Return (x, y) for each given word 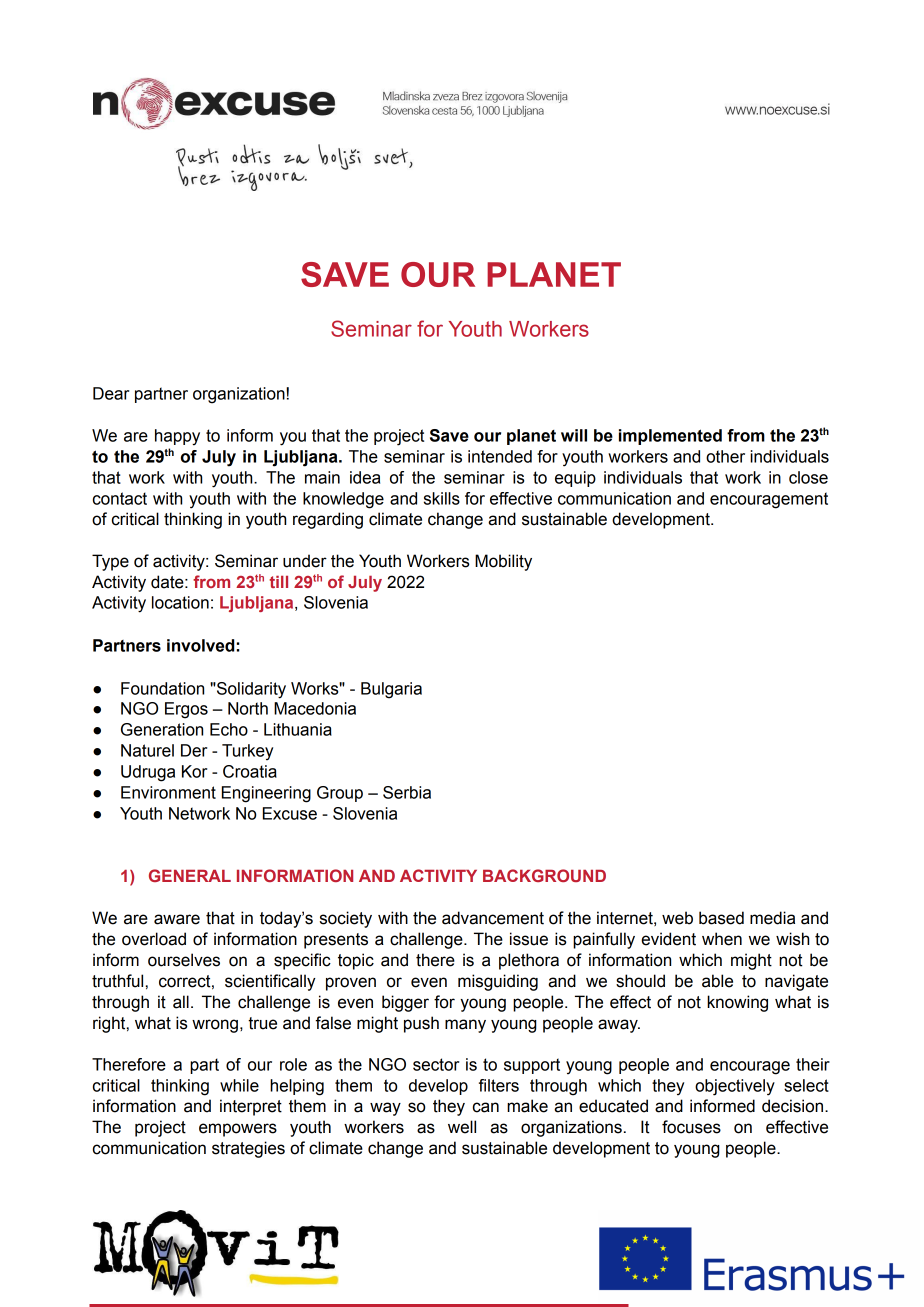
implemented (670, 437)
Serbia (407, 792)
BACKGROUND (544, 875)
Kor (194, 771)
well (462, 1127)
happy (177, 437)
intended (500, 456)
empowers (238, 1130)
